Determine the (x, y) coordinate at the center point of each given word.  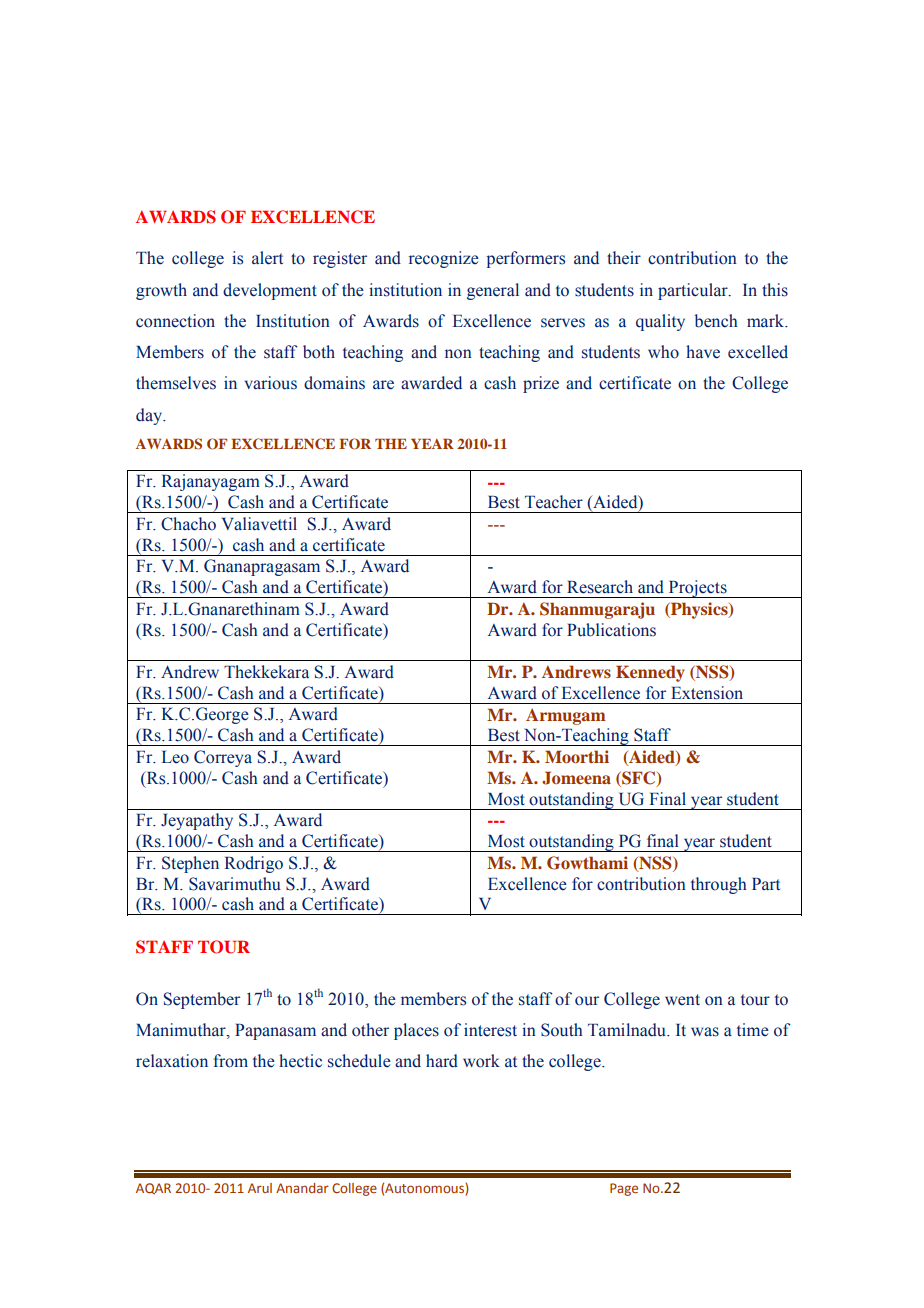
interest (490, 1030)
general (493, 291)
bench (716, 321)
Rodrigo (254, 864)
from (230, 1061)
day (150, 416)
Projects (697, 589)
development (270, 291)
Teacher (554, 502)
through (719, 885)
